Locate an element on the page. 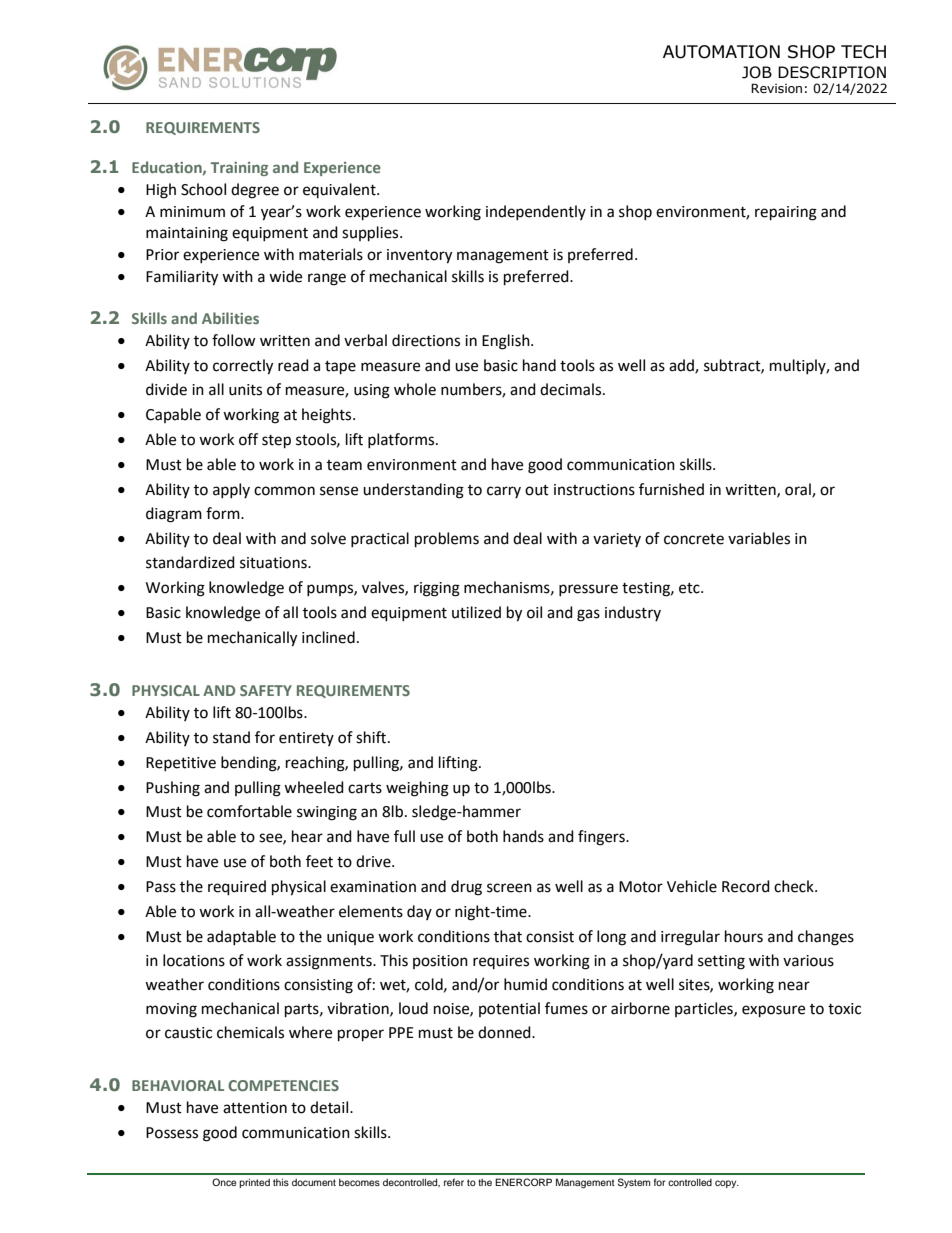  oil is located at coordinates (534, 612).
